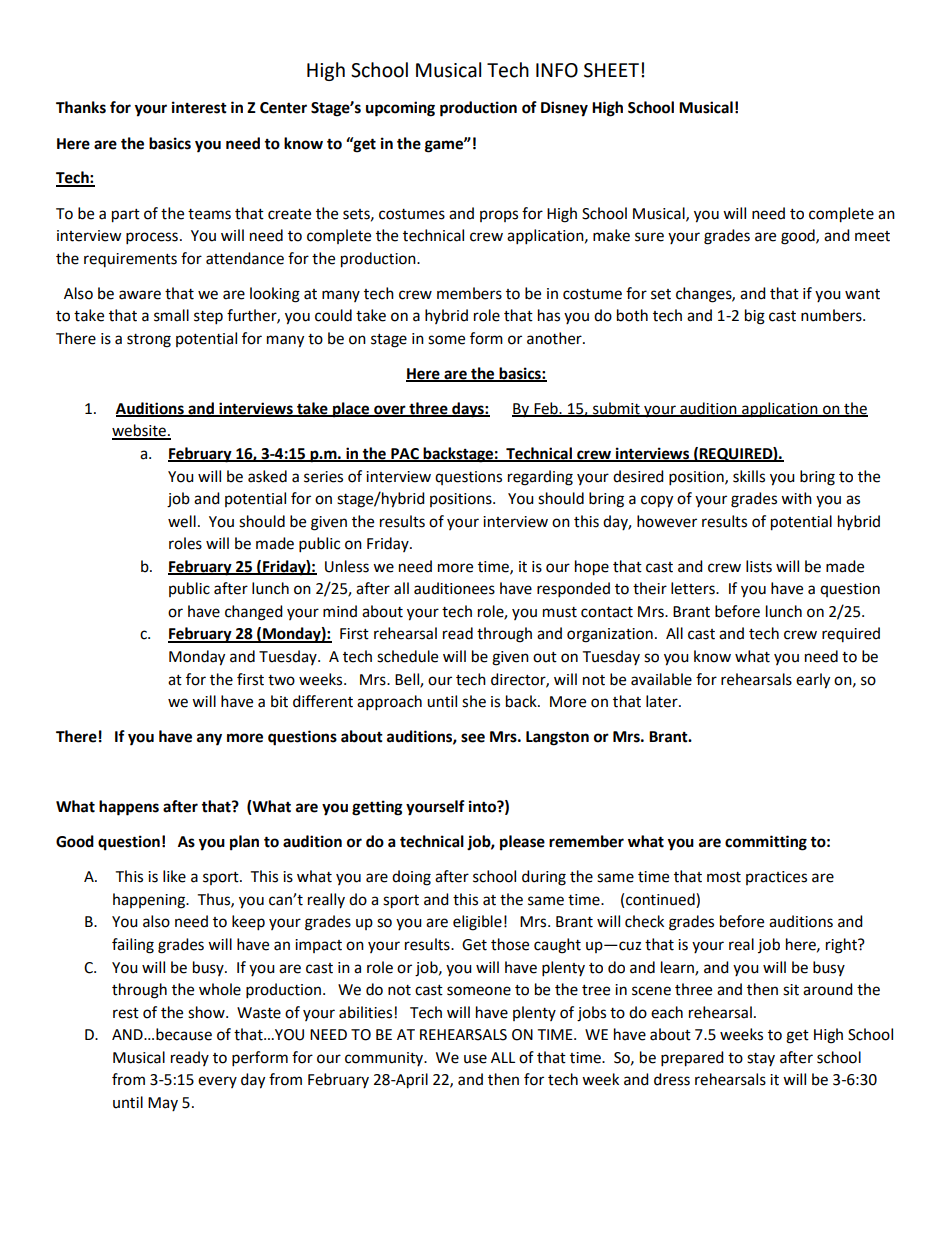  Describe the element at coordinates (385, 1059) in the screenshot. I see `community` at that location.
